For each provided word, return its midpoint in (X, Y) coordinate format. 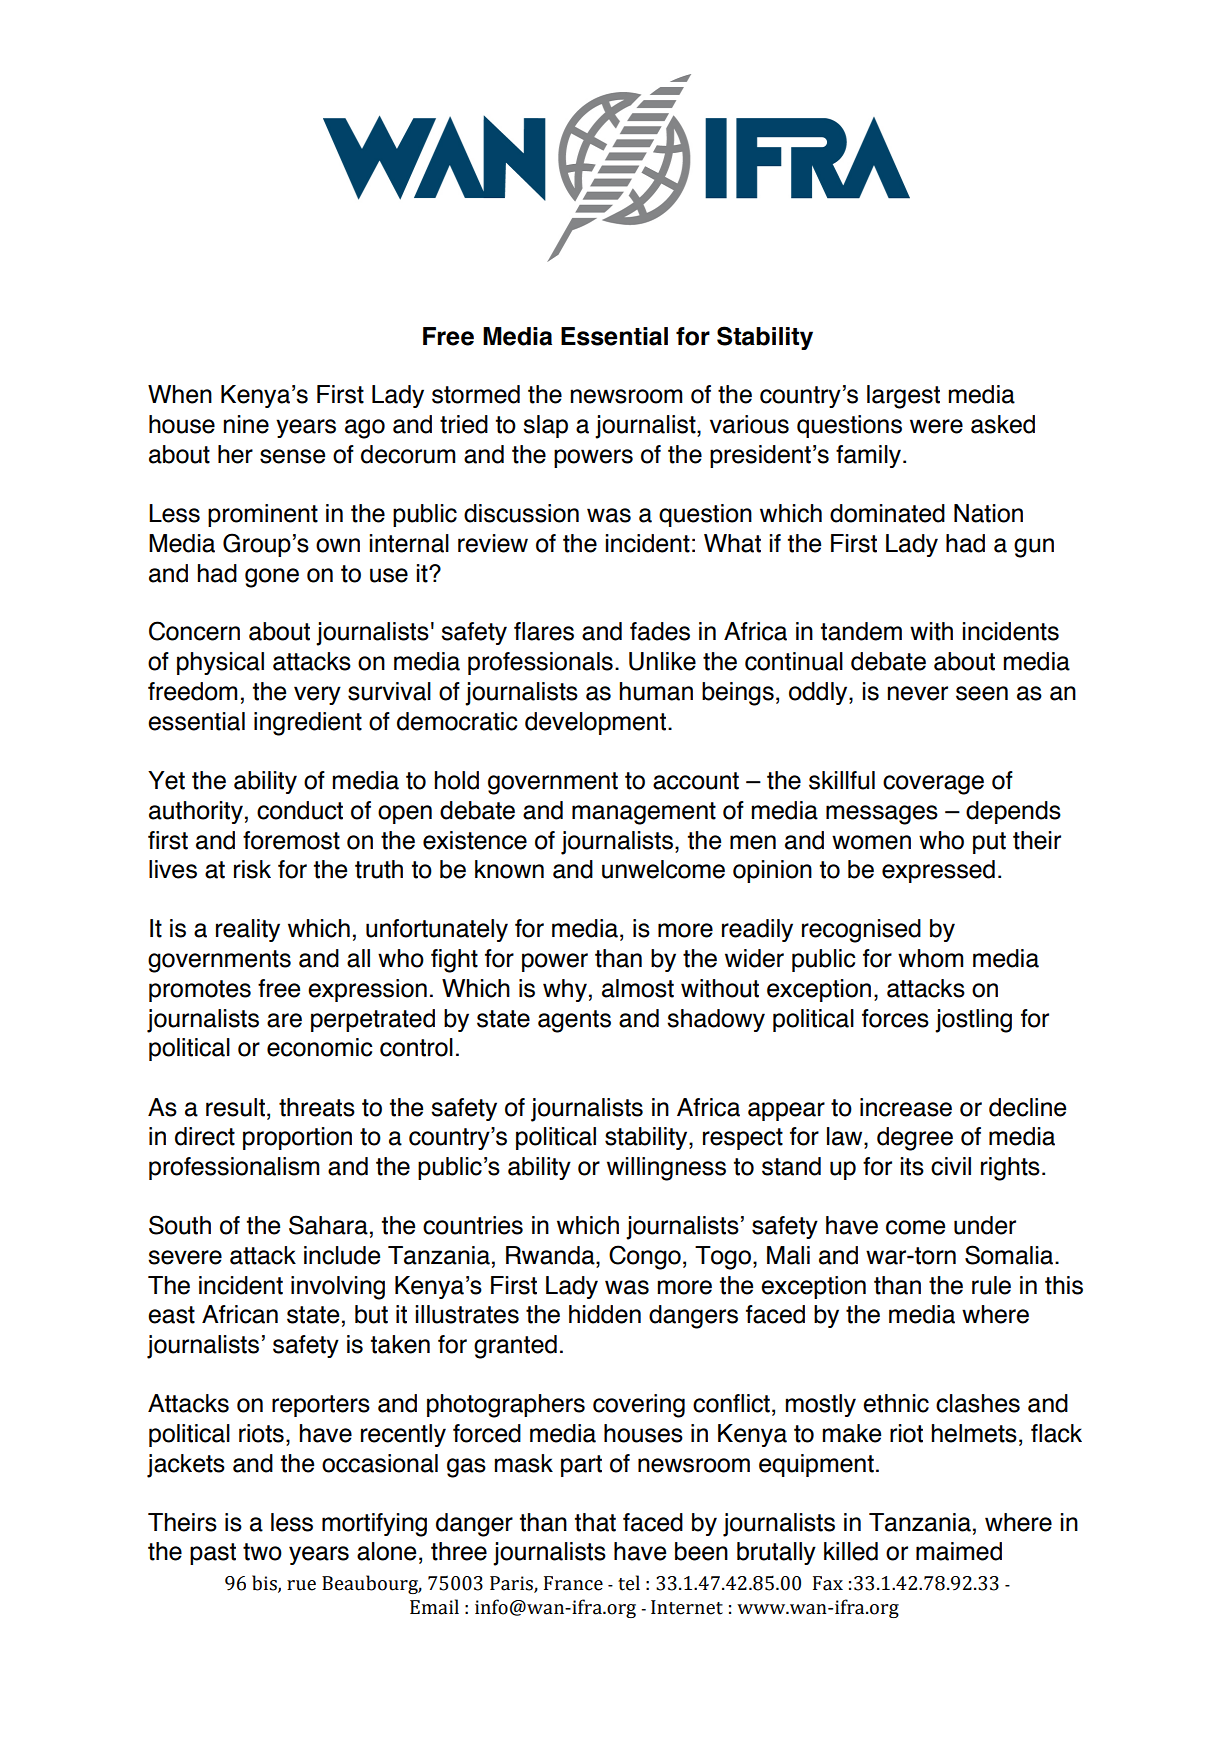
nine (246, 424)
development (597, 723)
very (317, 695)
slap (545, 426)
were (936, 426)
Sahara (328, 1225)
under (985, 1225)
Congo (645, 1257)
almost (638, 988)
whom (931, 958)
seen (982, 693)
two (262, 1552)
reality (248, 930)
